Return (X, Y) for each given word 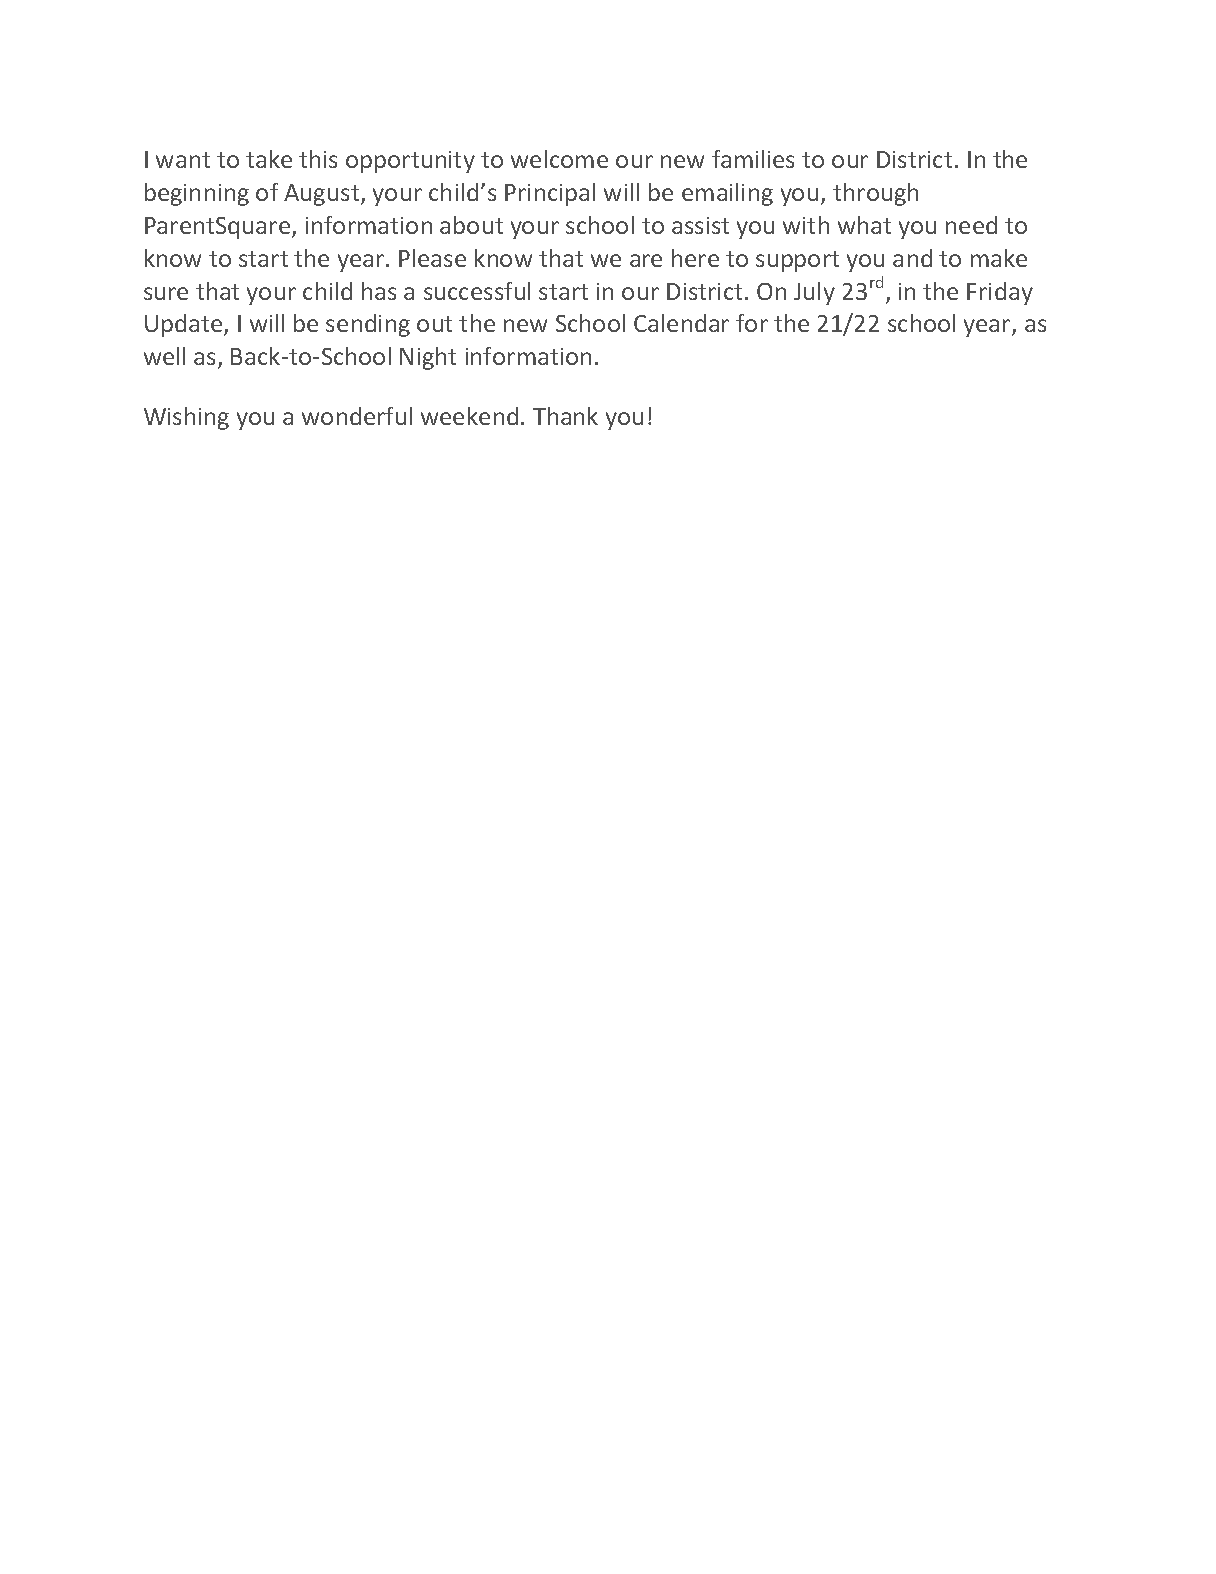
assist (700, 225)
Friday (1000, 293)
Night (428, 358)
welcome (559, 159)
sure (166, 293)
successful (477, 291)
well (164, 356)
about (471, 225)
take (269, 159)
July (814, 293)
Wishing (186, 418)
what (864, 225)
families (753, 159)
